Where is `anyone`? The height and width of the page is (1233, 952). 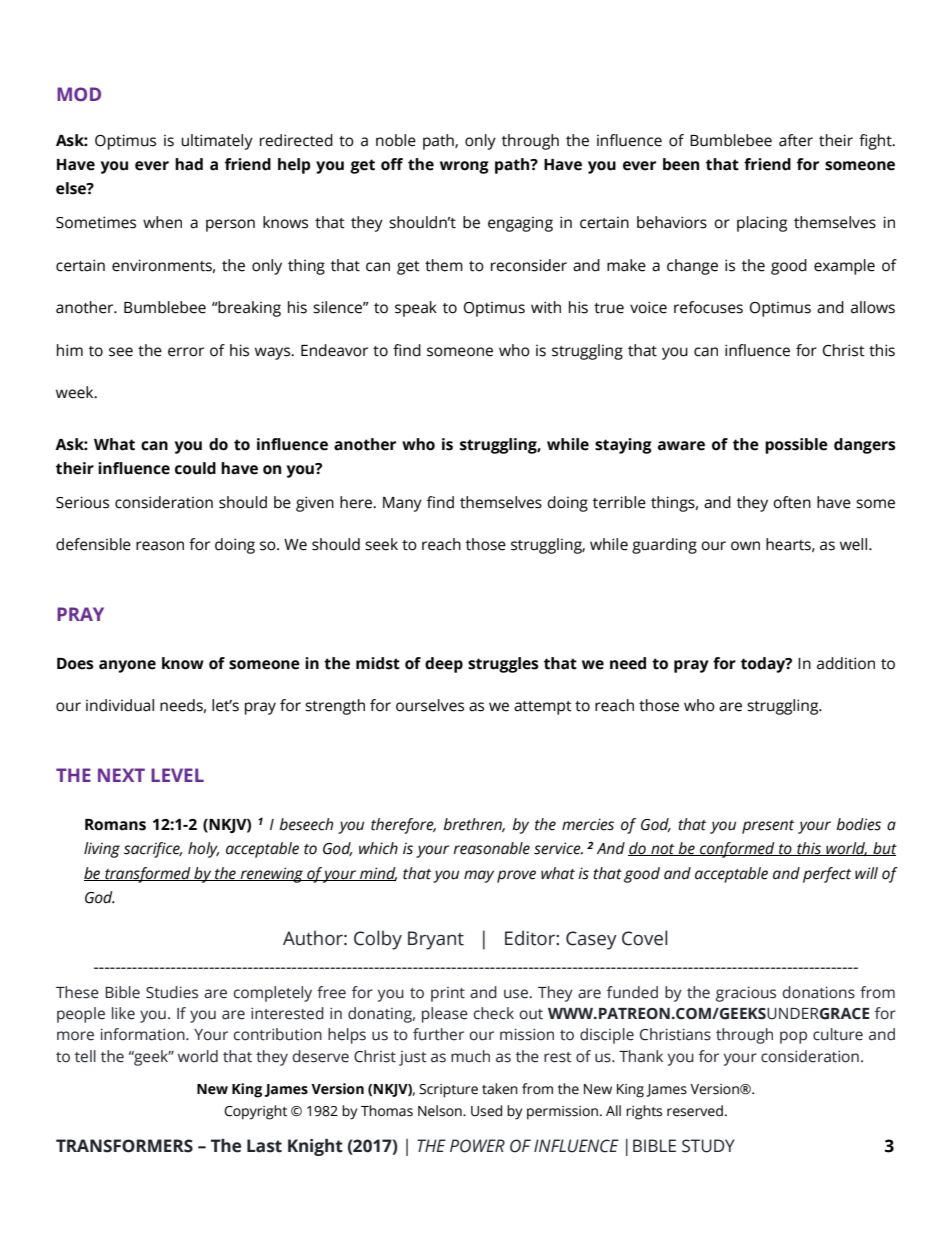 anyone is located at coordinates (127, 666).
